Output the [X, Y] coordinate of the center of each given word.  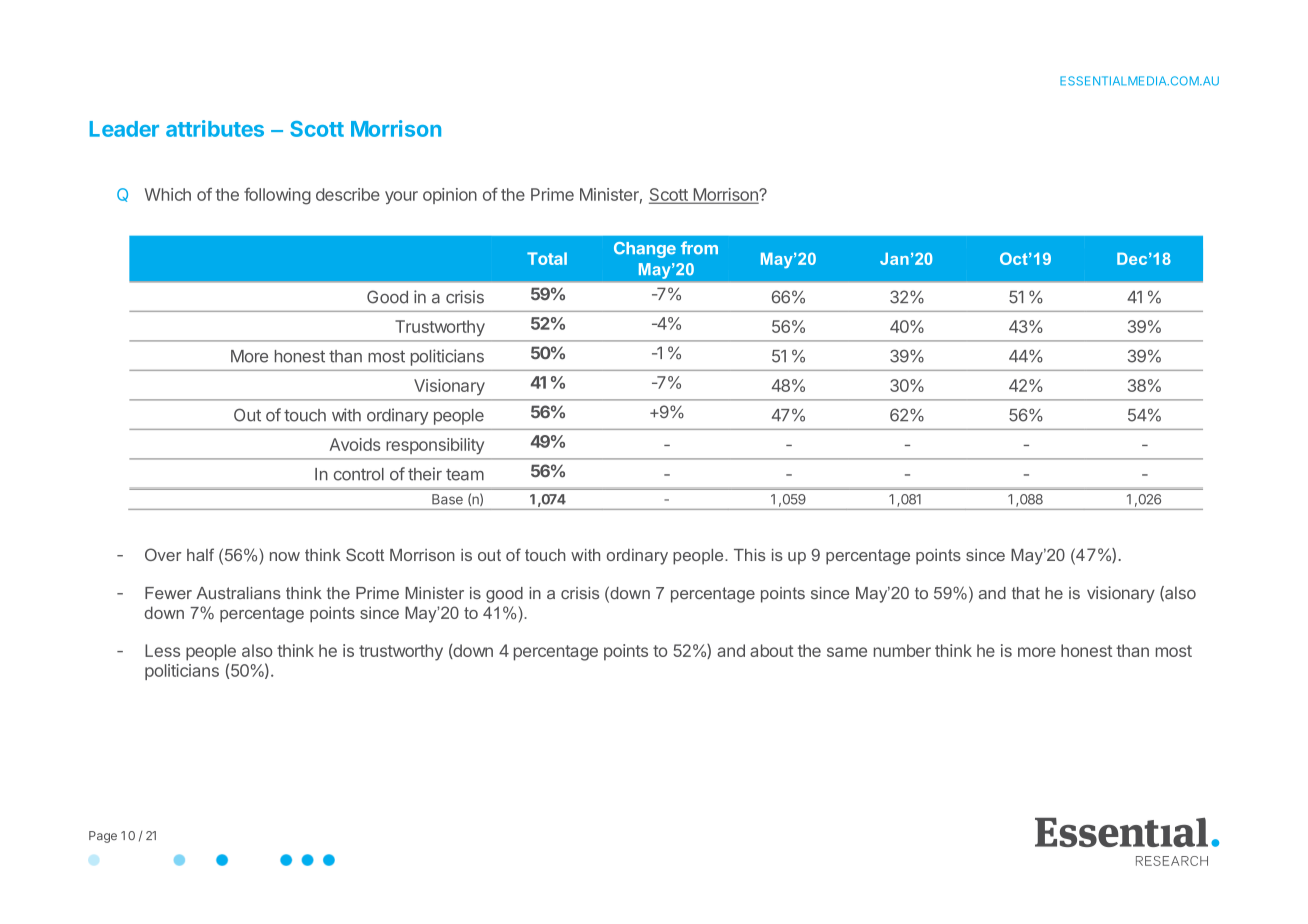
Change [645, 250]
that [1026, 593]
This [750, 555]
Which [168, 194]
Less [162, 650]
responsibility [435, 446]
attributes [215, 128]
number [902, 650]
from [699, 248]
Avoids [354, 444]
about [772, 650]
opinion [450, 196]
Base [447, 499]
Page [103, 837]
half [200, 554]
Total [547, 258]
